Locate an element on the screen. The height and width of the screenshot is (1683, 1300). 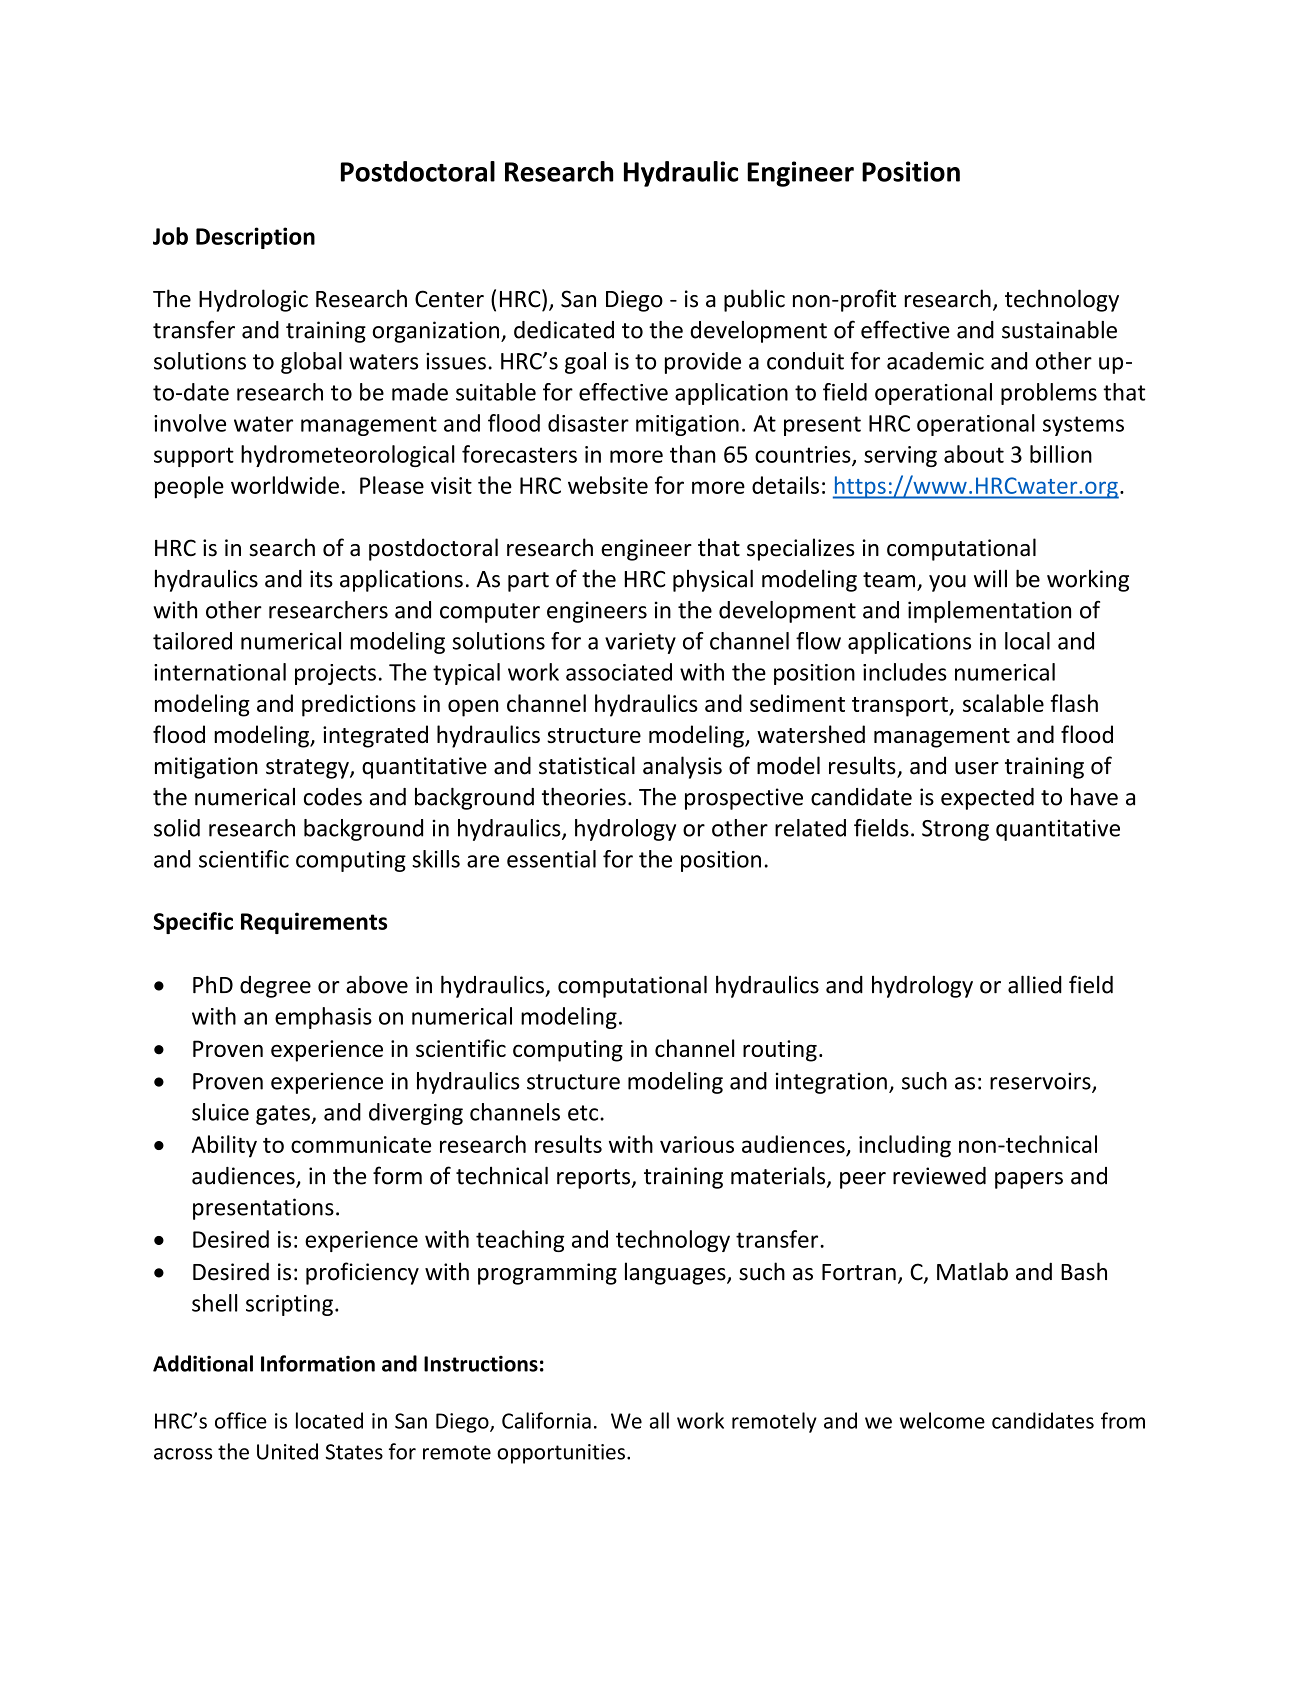
sustainable is located at coordinates (1059, 330).
